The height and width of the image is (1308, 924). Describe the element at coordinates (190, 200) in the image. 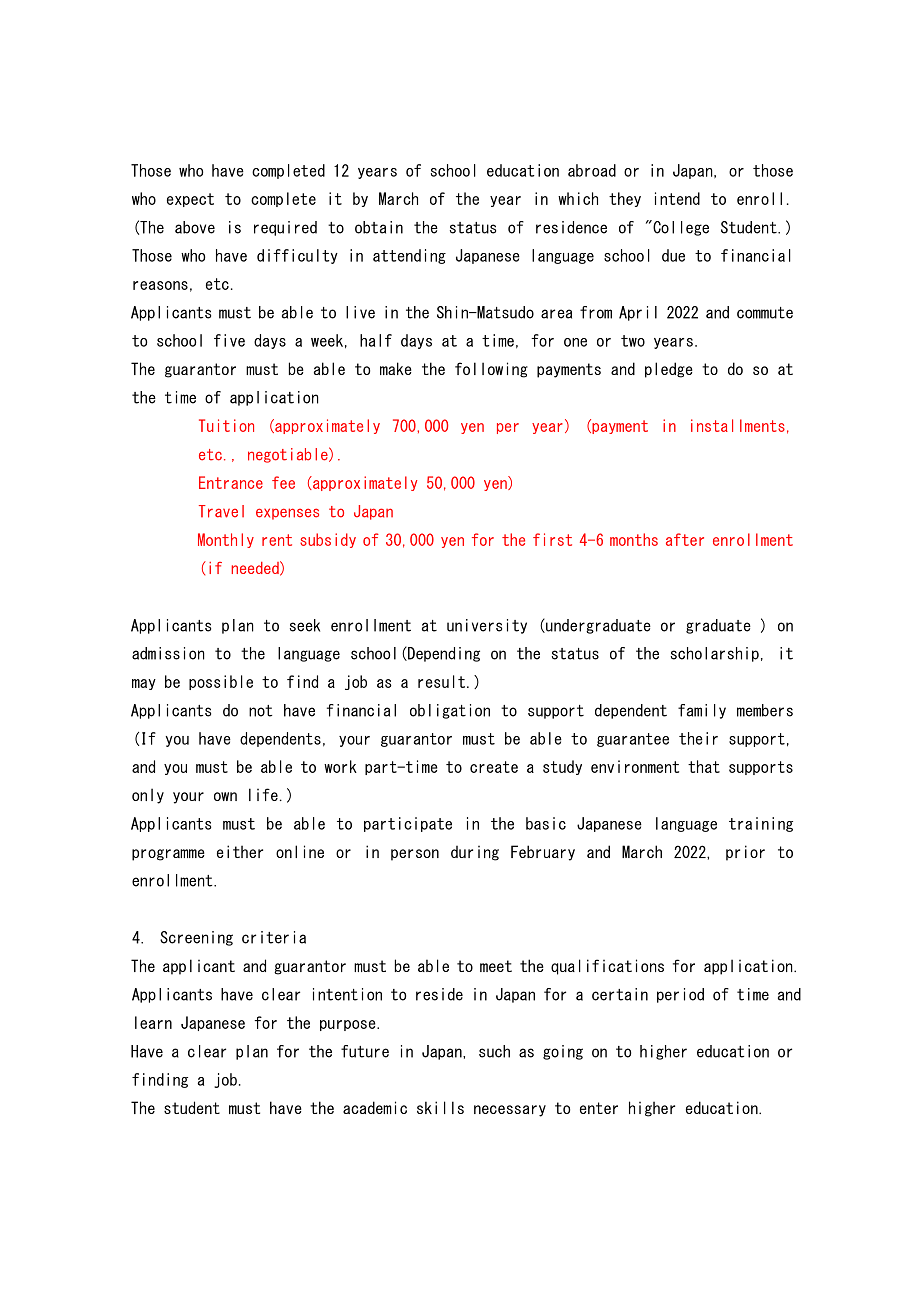

I see `expect` at that location.
